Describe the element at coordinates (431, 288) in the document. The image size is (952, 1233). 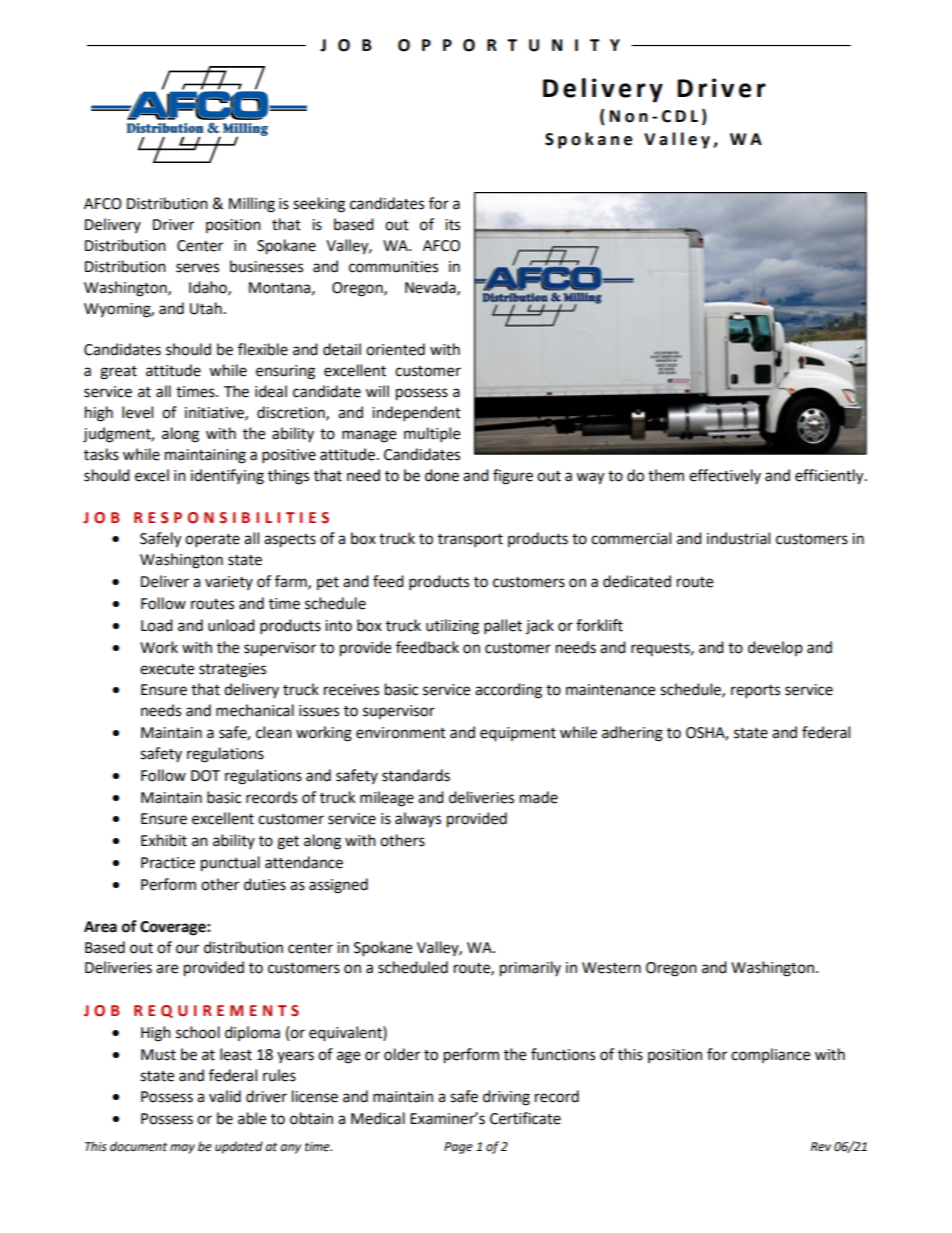
I see `Nevada` at that location.
